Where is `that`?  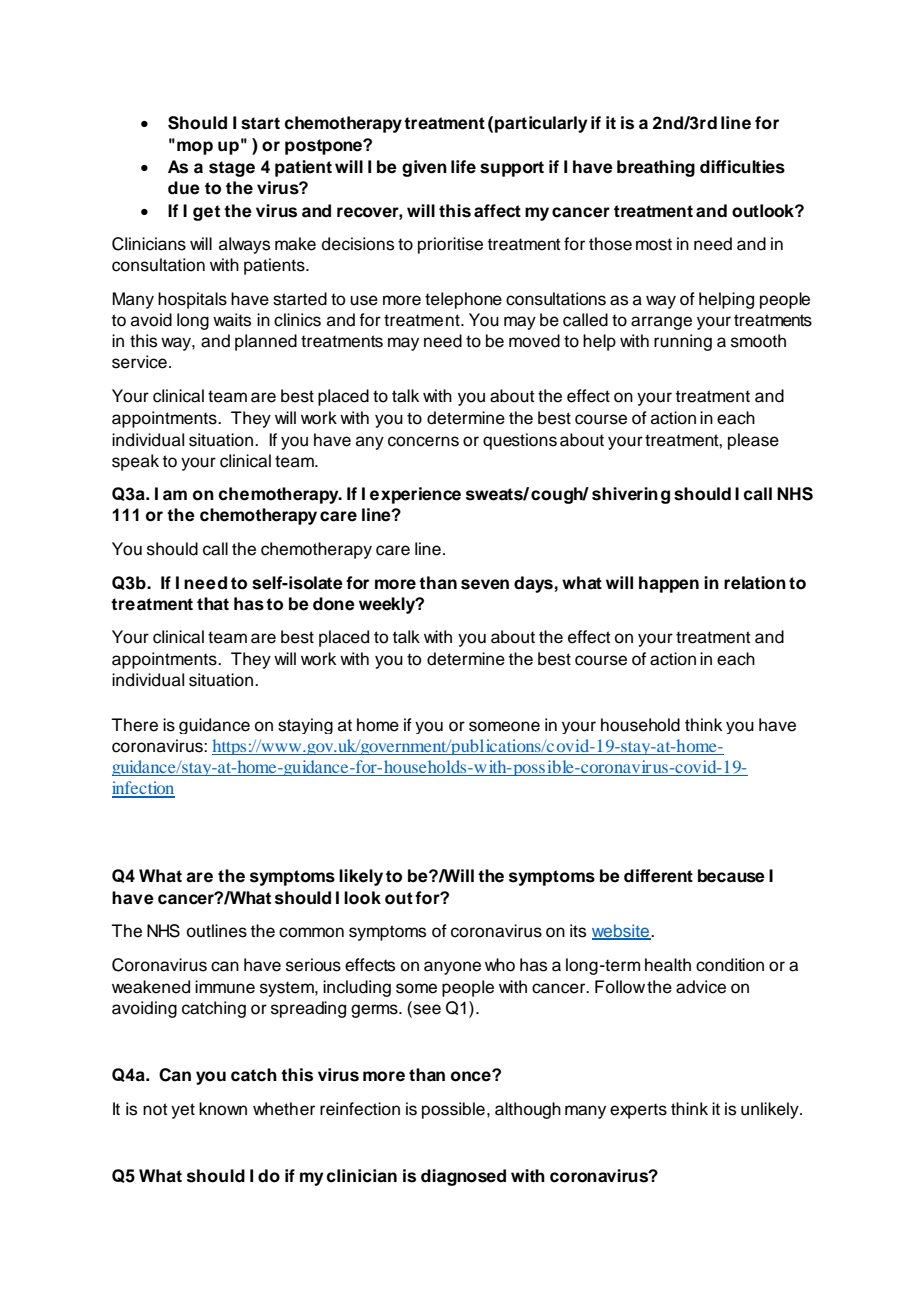 that is located at coordinates (213, 604).
